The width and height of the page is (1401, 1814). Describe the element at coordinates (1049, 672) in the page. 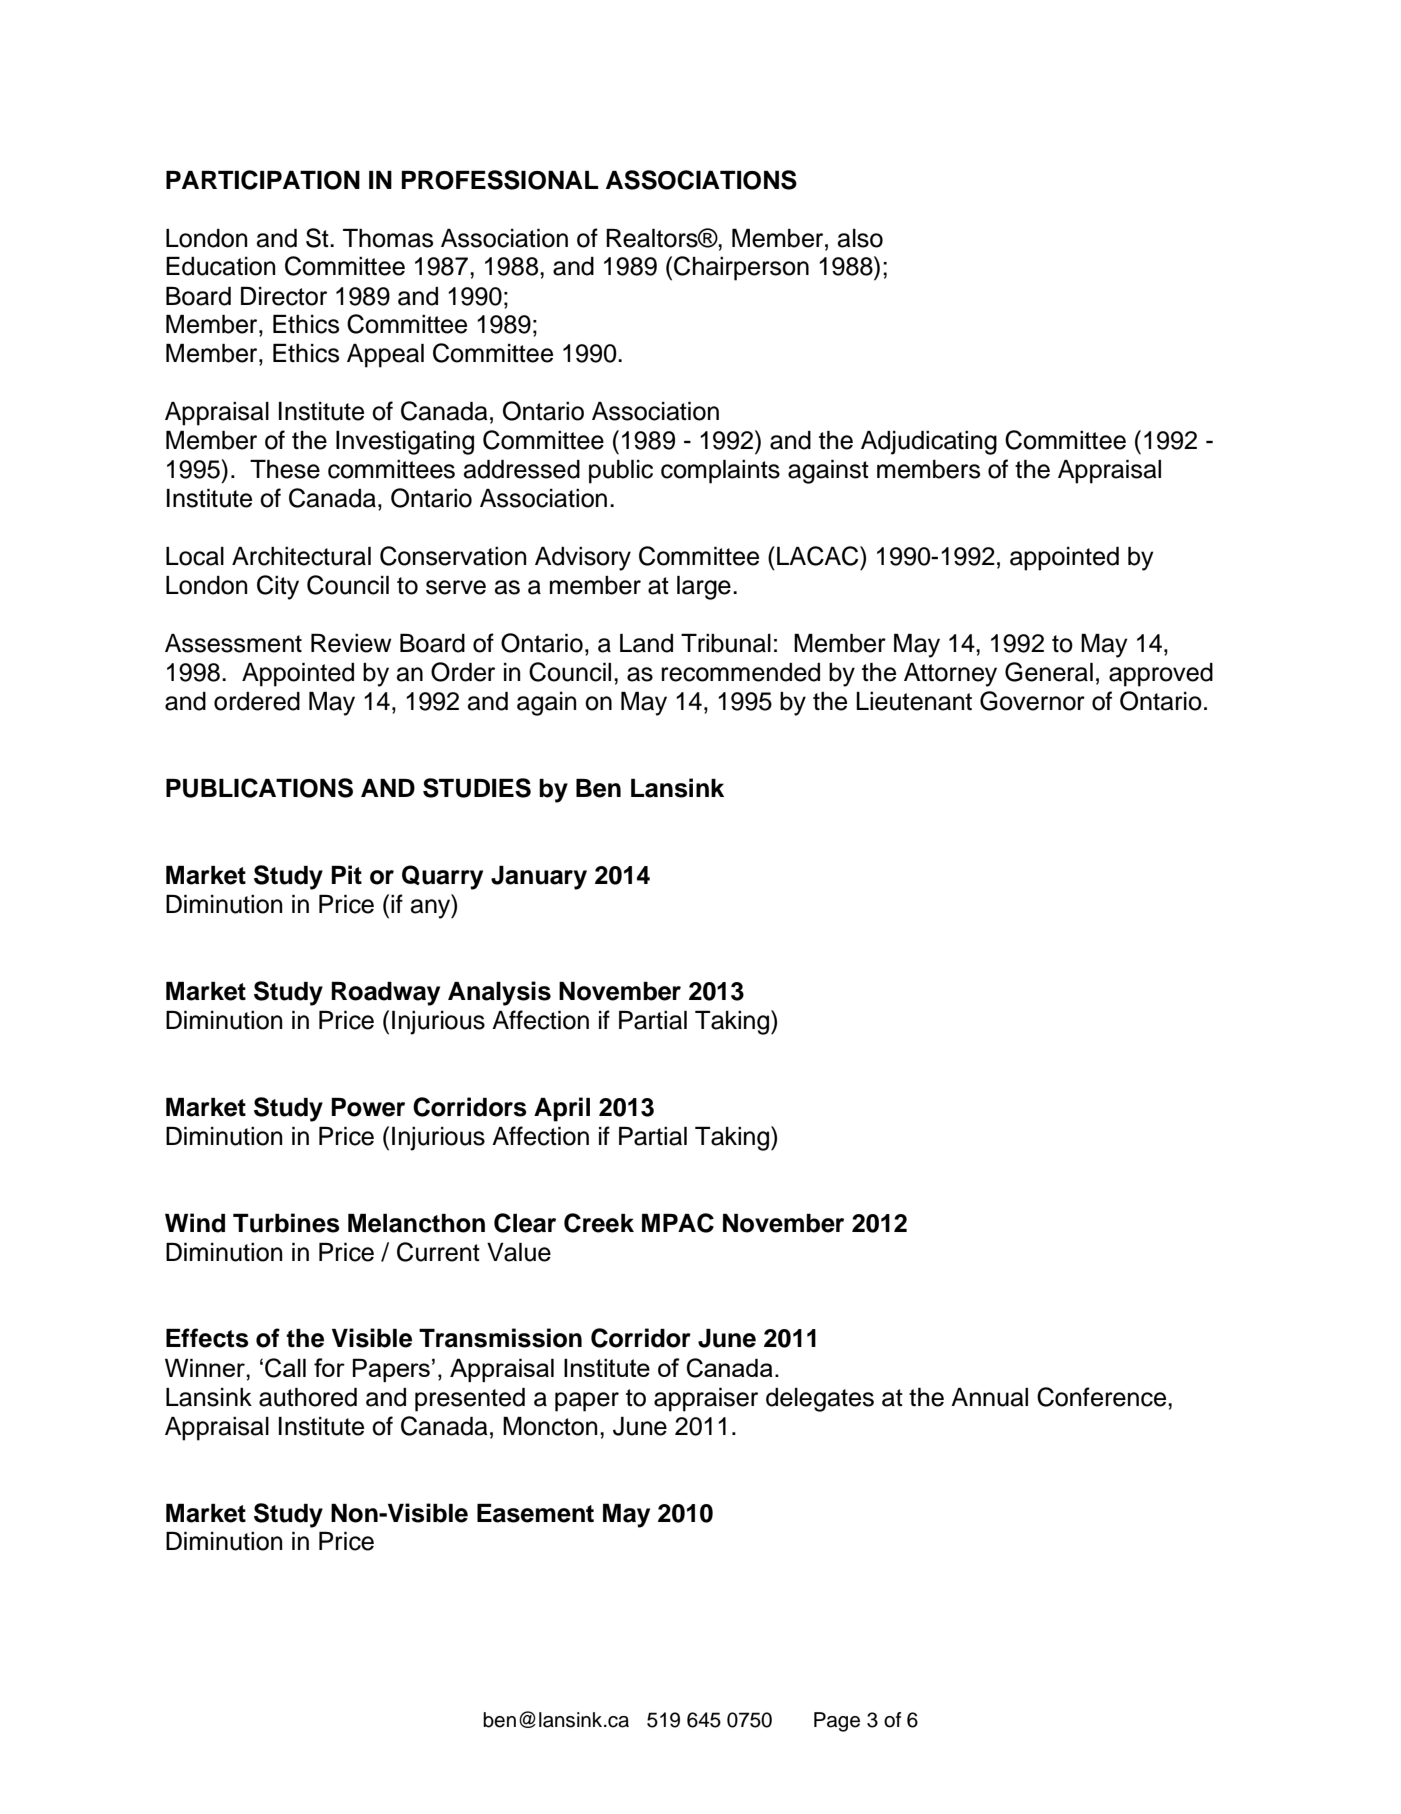

I see `General` at that location.
